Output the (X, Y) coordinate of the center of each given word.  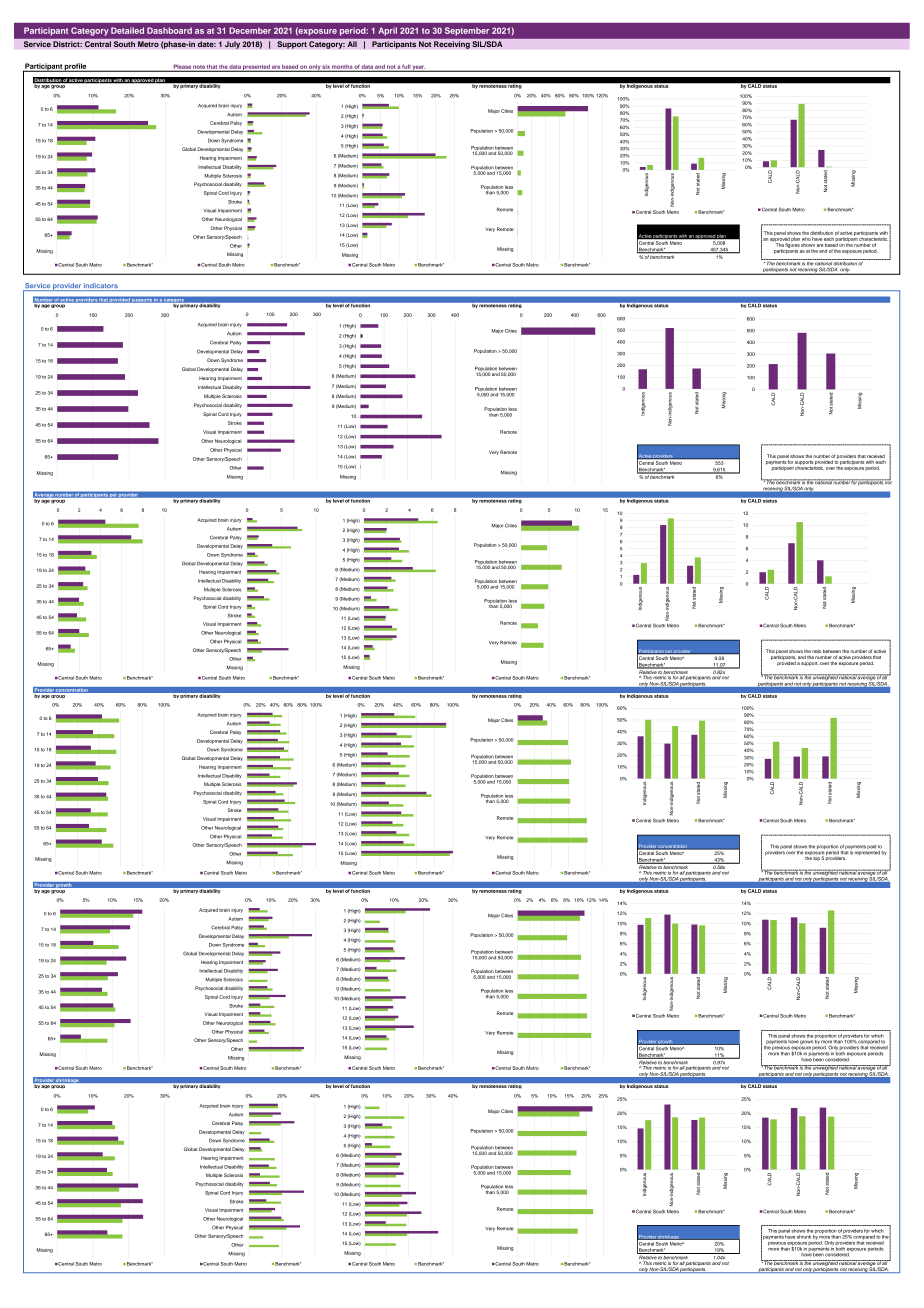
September (467, 31)
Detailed (127, 30)
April (388, 31)
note (199, 68)
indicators (101, 287)
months (342, 68)
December (250, 30)
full (406, 67)
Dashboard (169, 30)
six (326, 68)
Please (182, 67)
